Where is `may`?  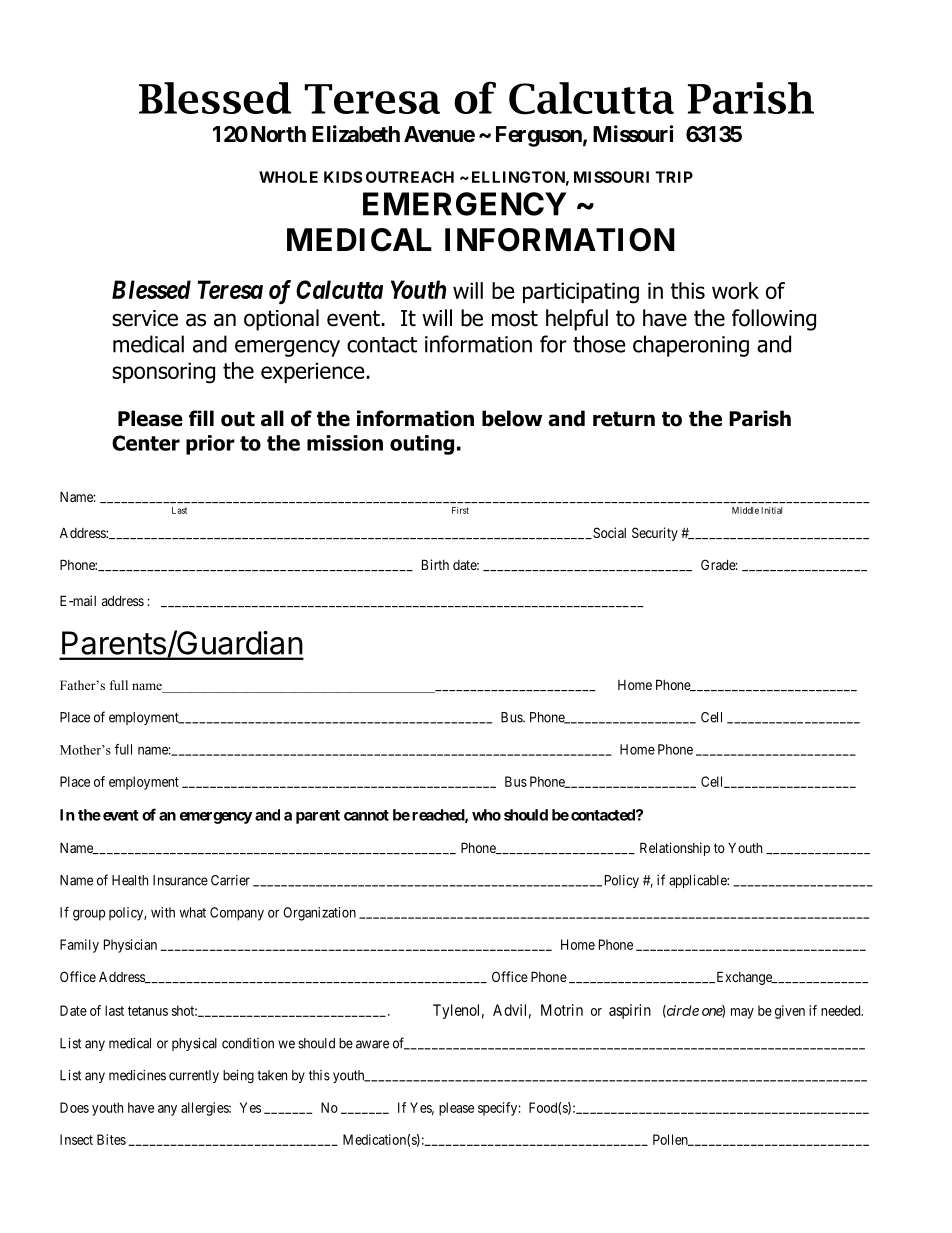
may is located at coordinates (742, 1013).
